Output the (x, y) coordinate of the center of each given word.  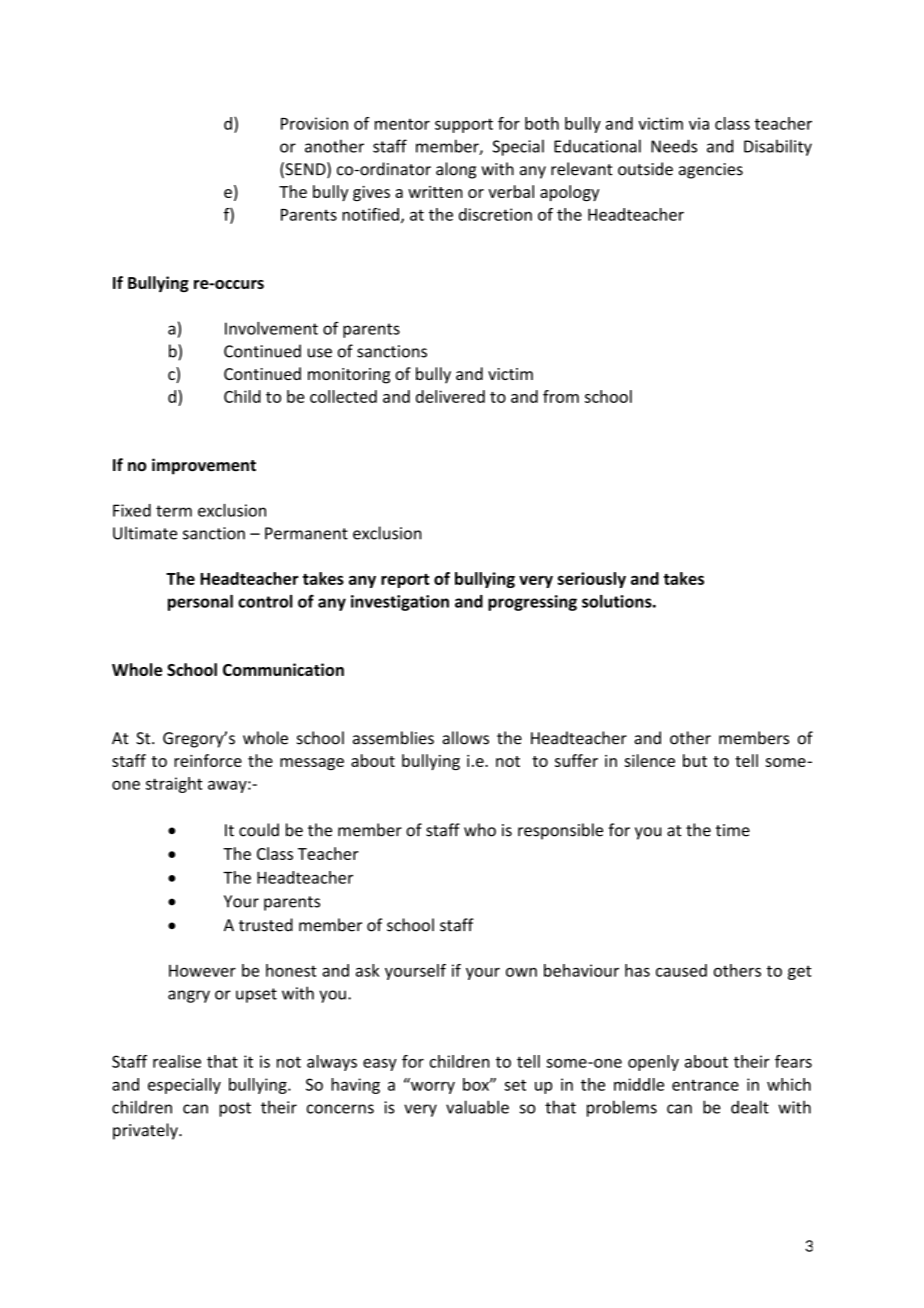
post (235, 1109)
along (456, 170)
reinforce (208, 760)
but (695, 760)
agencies (711, 171)
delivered (450, 396)
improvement (204, 466)
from (561, 396)
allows (465, 738)
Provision (314, 123)
